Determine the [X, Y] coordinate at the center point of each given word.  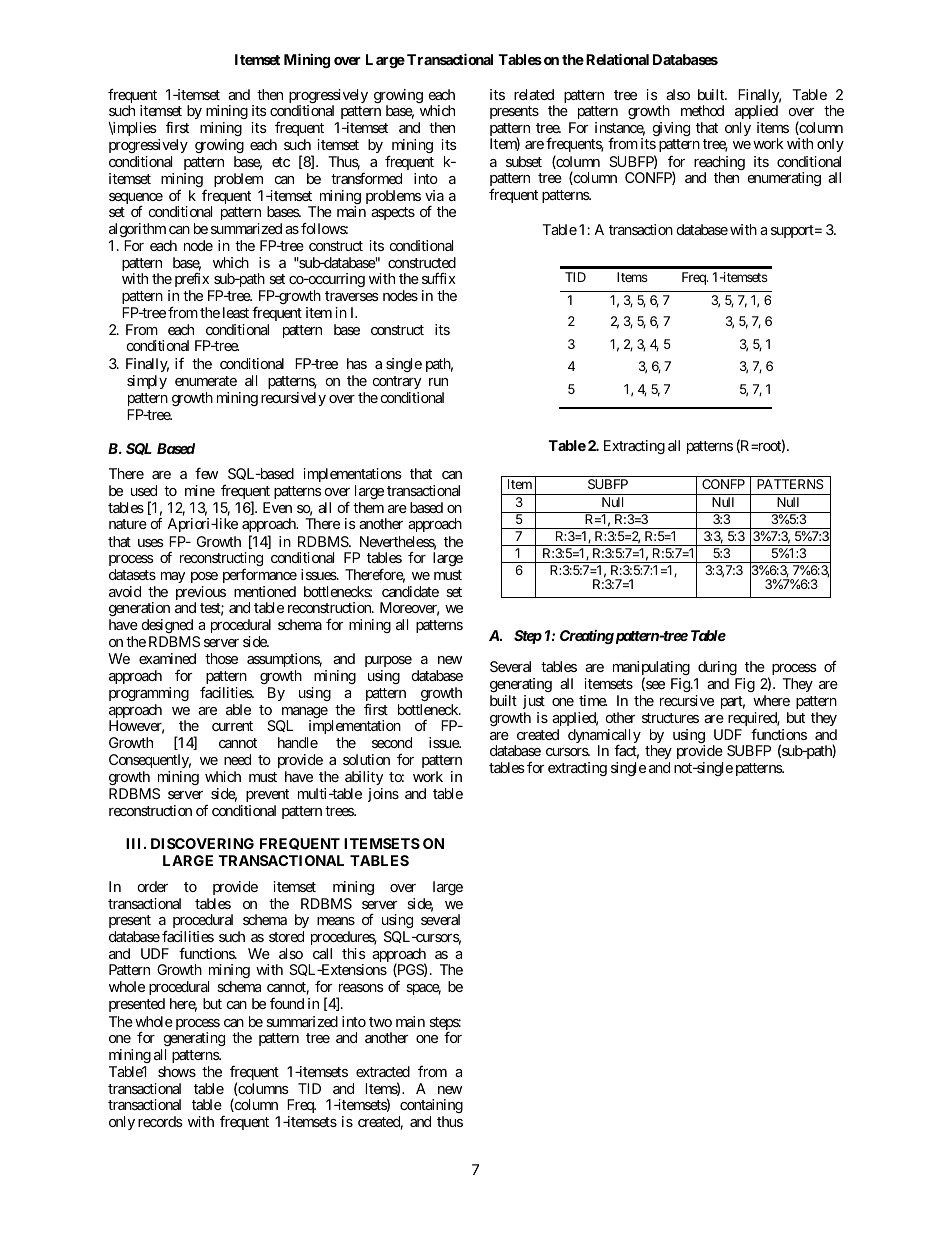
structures [670, 718]
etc [281, 162]
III [135, 843]
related [534, 94]
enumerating [784, 179]
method [702, 110]
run [438, 382]
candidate [410, 591]
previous [201, 594]
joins [383, 795]
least [236, 312]
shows [177, 1071]
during [717, 670]
